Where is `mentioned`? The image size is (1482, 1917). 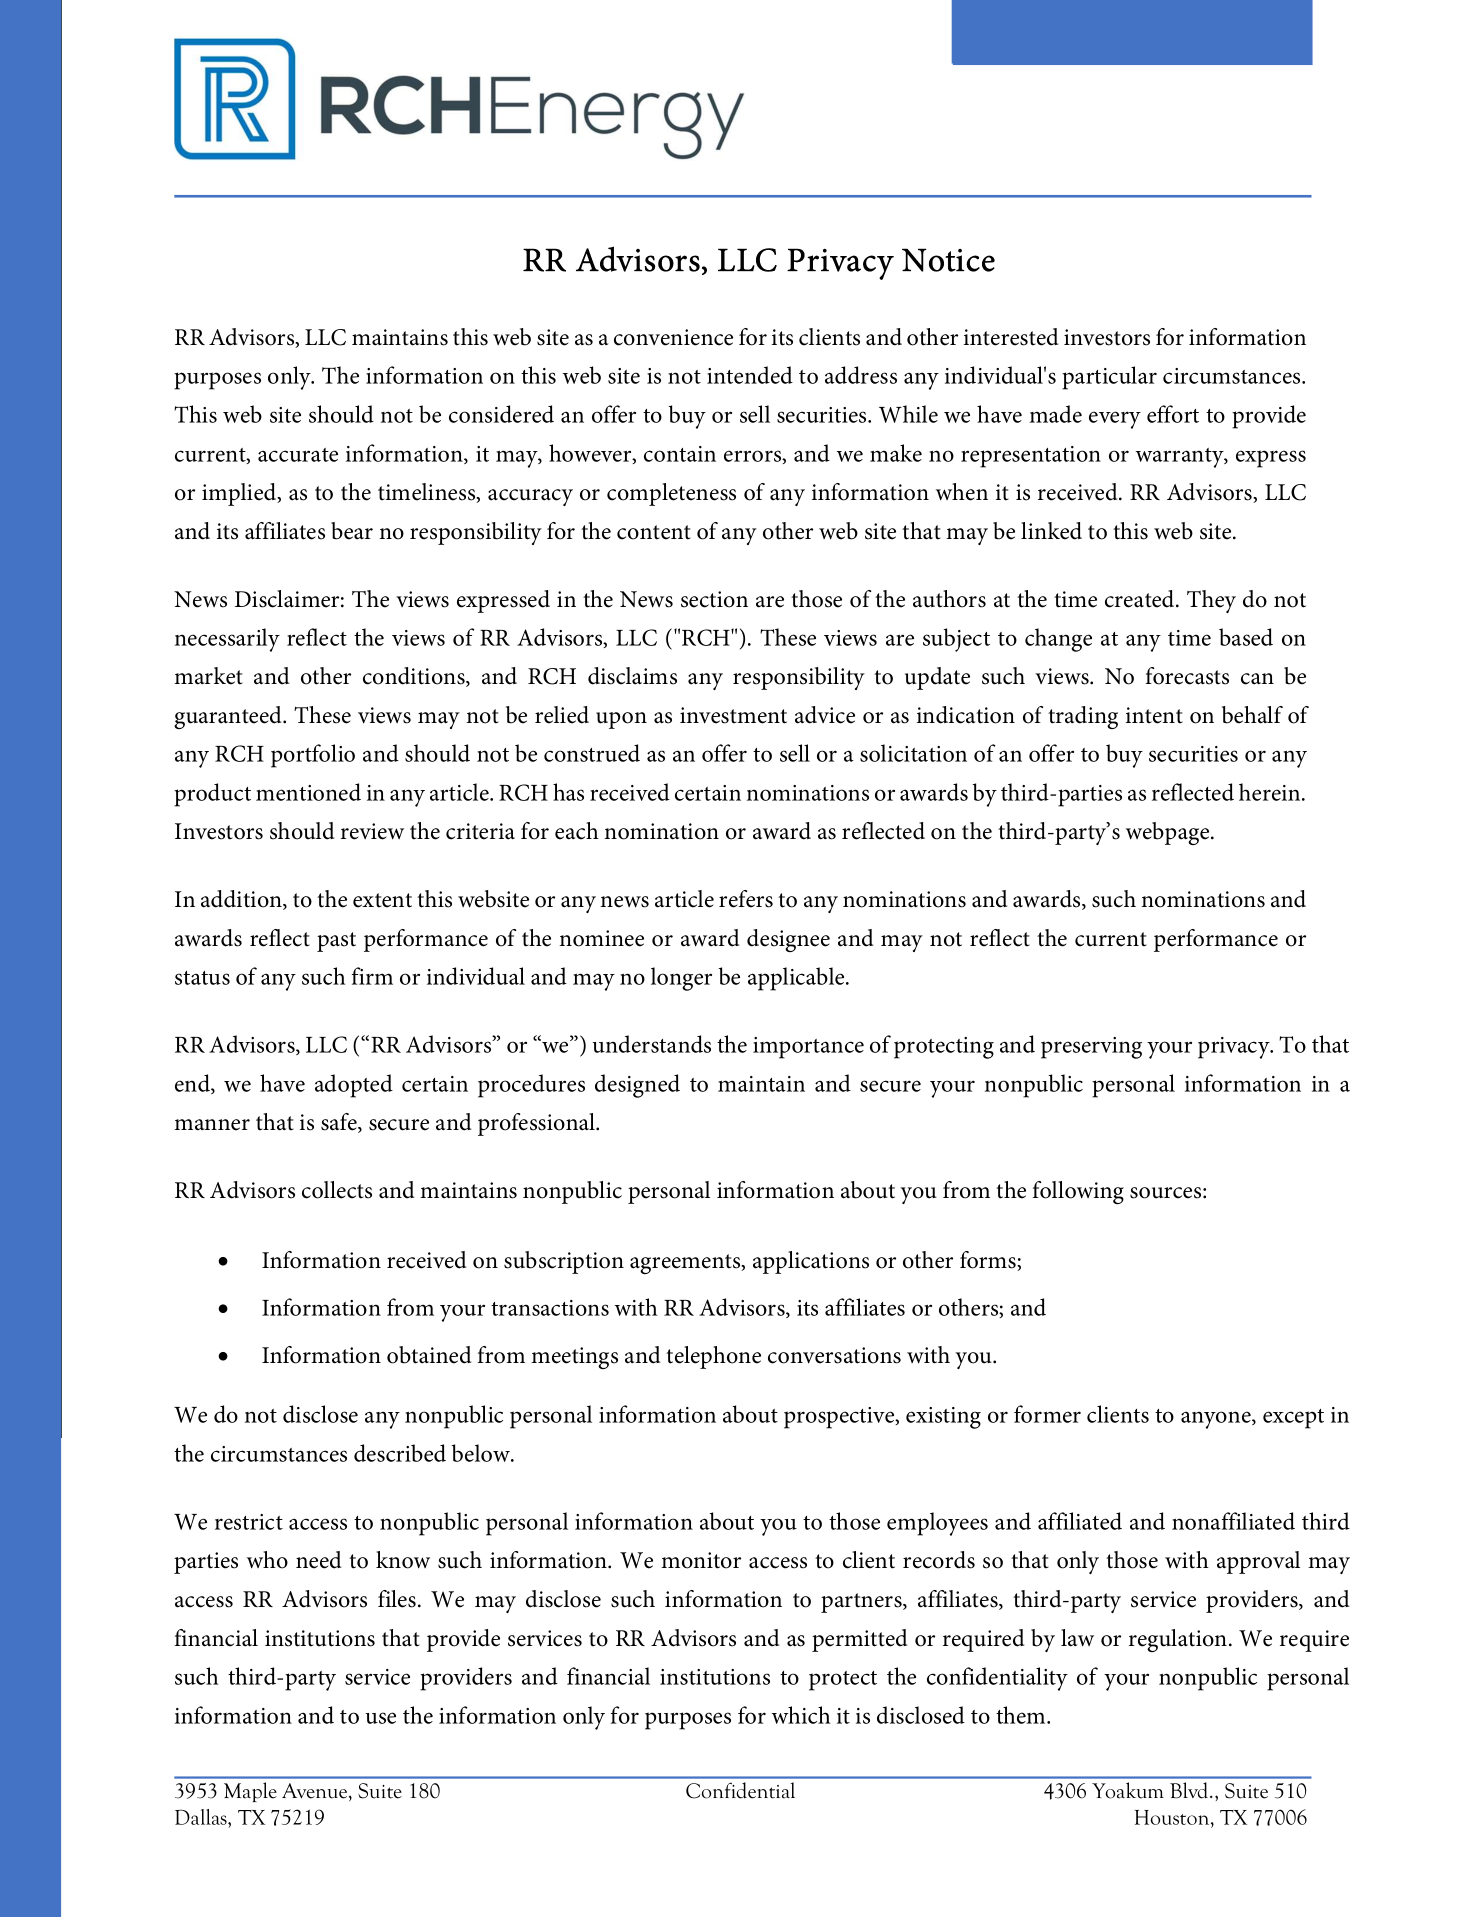
mentioned is located at coordinates (308, 792).
